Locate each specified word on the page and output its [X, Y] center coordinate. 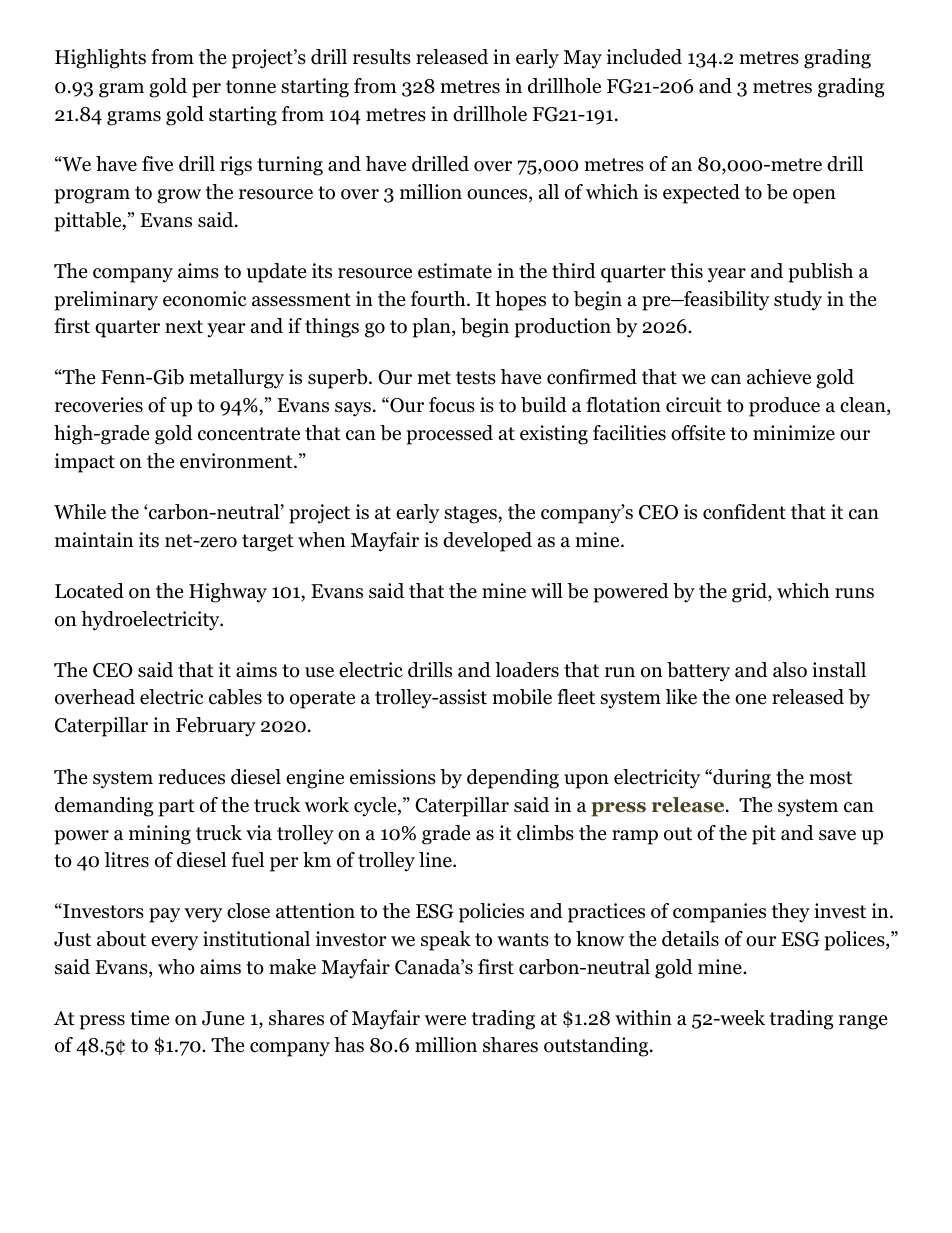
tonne [251, 87]
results [382, 57]
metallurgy [236, 379]
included [644, 57]
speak [446, 941]
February [216, 727]
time [149, 1018]
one [750, 699]
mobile [522, 697]
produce [784, 407]
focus [452, 405]
